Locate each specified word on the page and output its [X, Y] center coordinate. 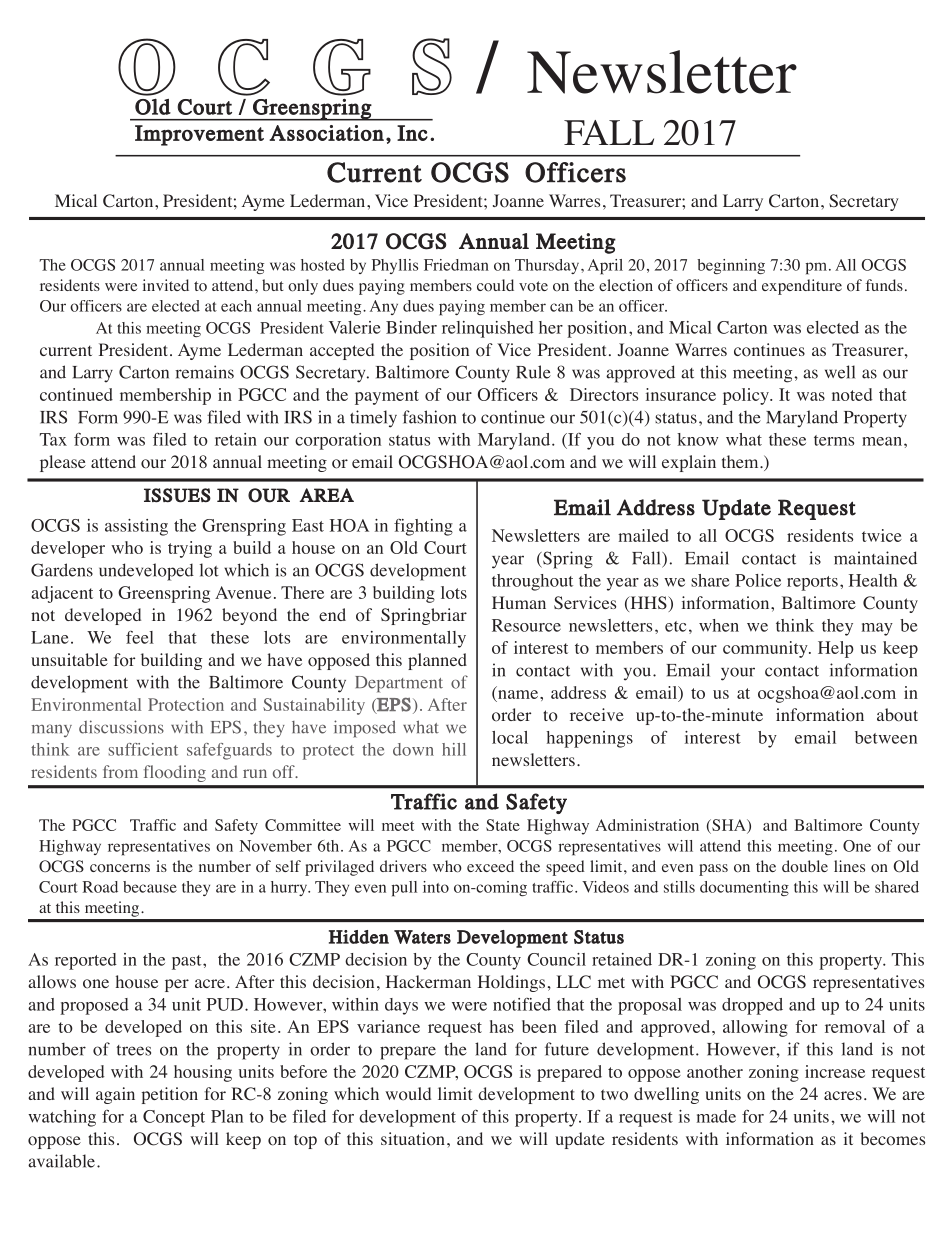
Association [326, 133]
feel [140, 637]
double [805, 866]
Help [836, 649]
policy [747, 396]
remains [204, 372]
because [150, 887]
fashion [429, 417]
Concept [174, 1118]
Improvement [199, 135]
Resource [526, 625]
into [436, 887]
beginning [731, 266]
